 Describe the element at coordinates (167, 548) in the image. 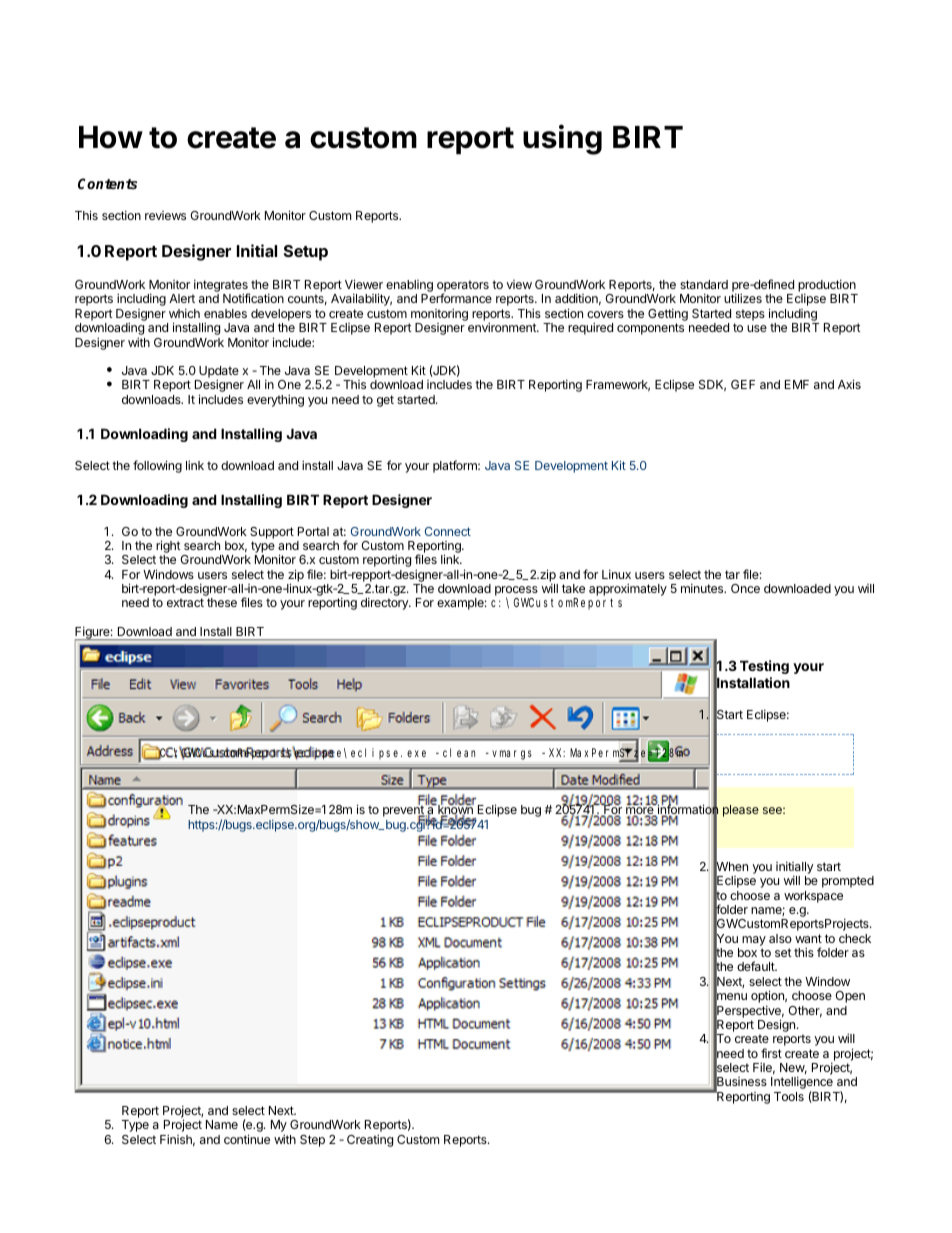

I see `right` at that location.
